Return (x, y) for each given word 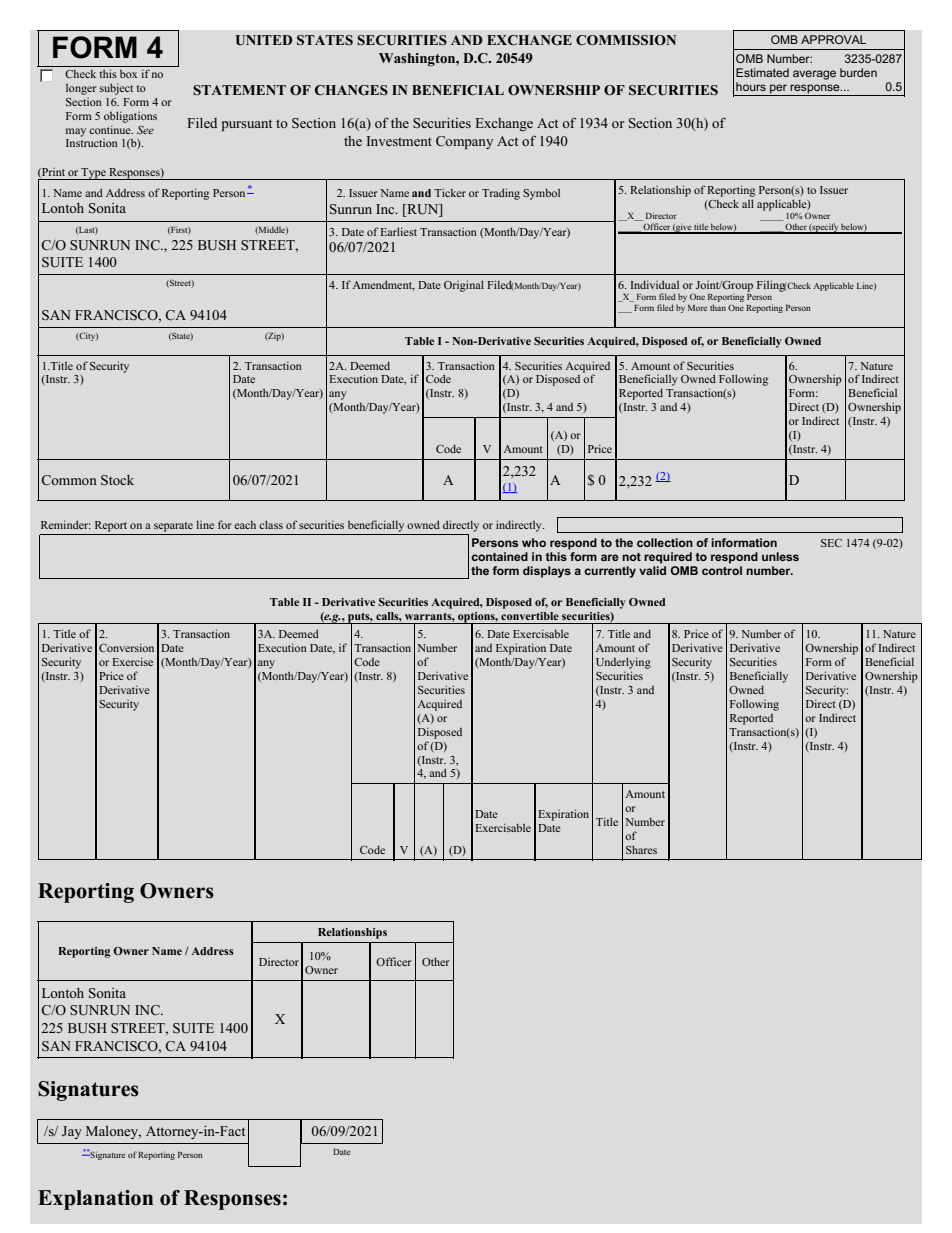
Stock (117, 480)
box (128, 74)
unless (780, 556)
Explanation (95, 1200)
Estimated (762, 72)
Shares (641, 849)
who (534, 542)
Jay (72, 1132)
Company (464, 142)
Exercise (132, 661)
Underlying (623, 663)
